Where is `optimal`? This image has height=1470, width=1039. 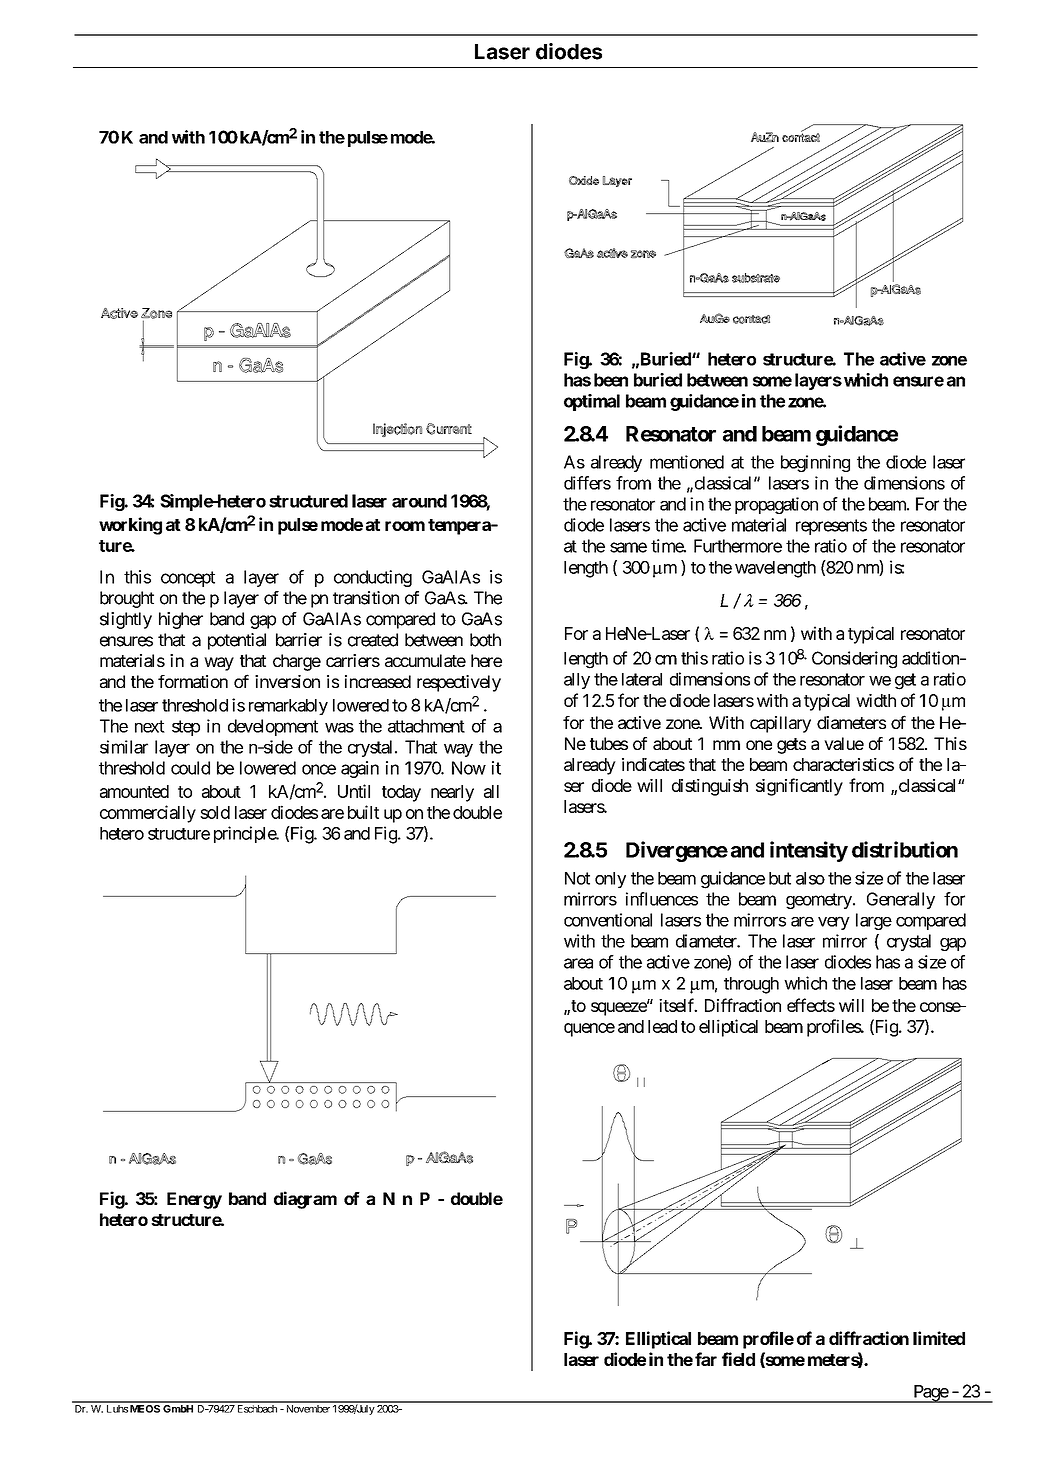
optimal is located at coordinates (592, 402).
